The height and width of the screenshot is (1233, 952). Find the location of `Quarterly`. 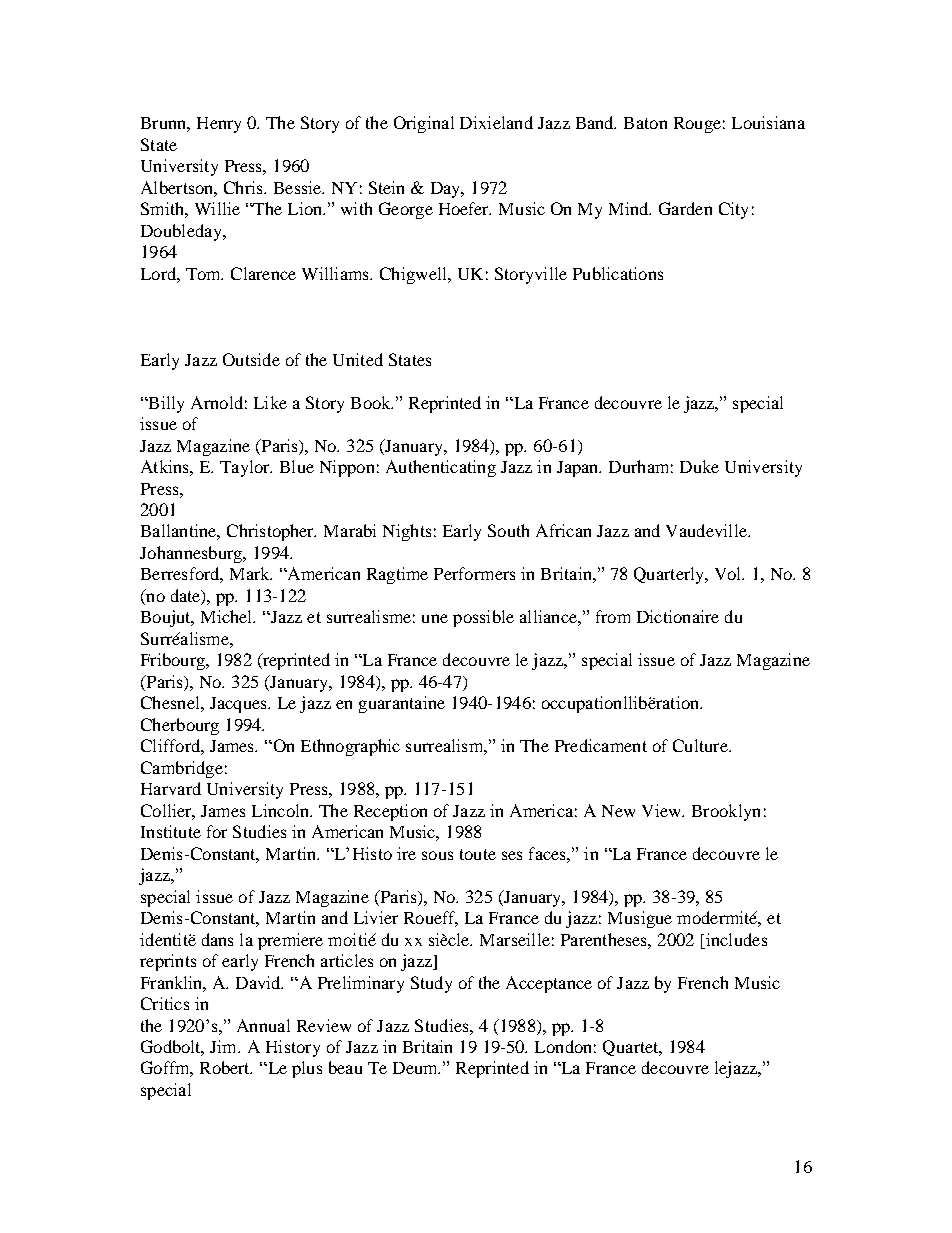

Quarterly is located at coordinates (670, 575).
